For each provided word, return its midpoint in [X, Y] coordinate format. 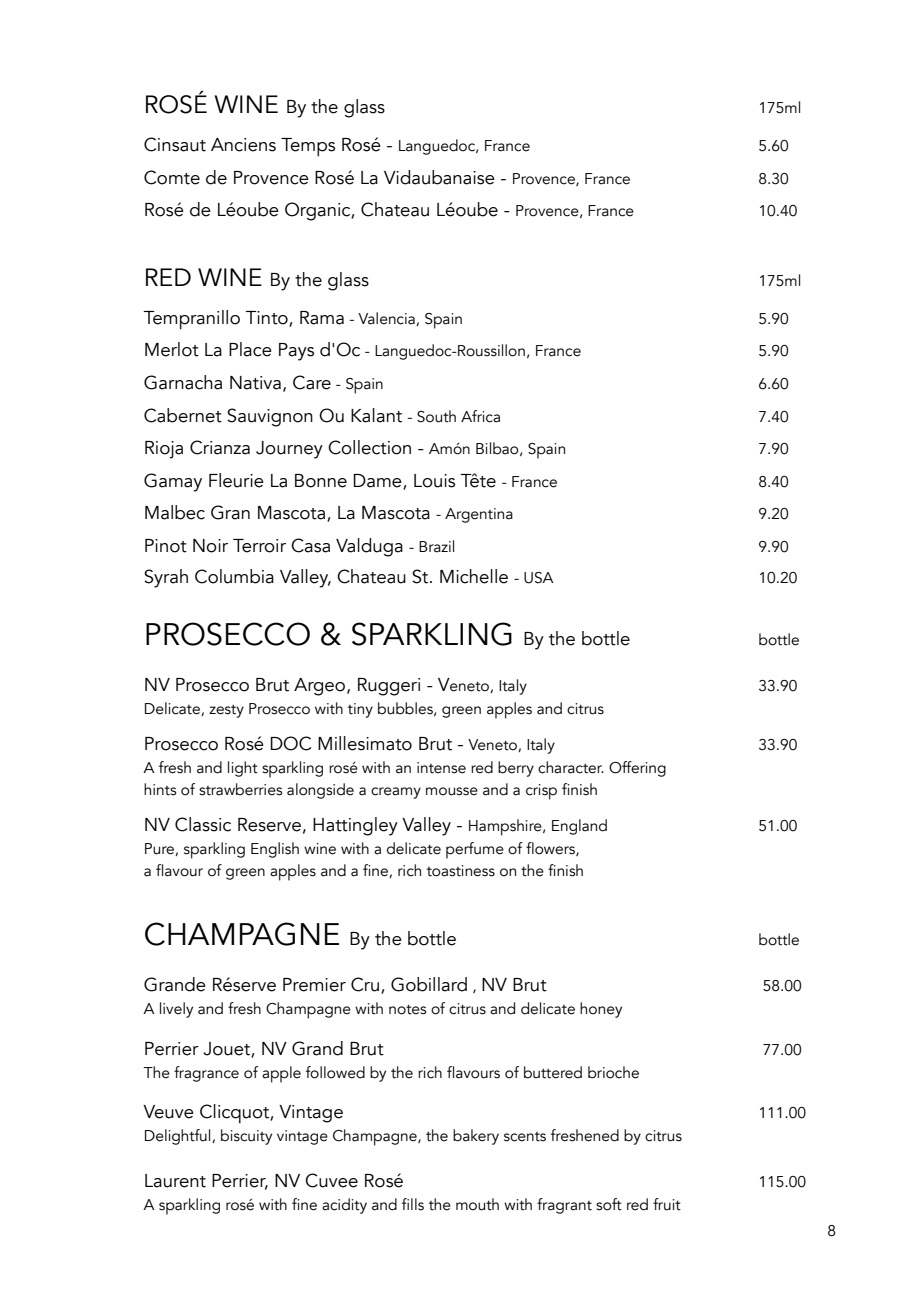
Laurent [175, 1181]
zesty [226, 711]
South [436, 416]
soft [609, 1204]
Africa [480, 416]
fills [413, 1204]
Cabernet [183, 415]
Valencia [387, 319]
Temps [308, 147]
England [579, 827]
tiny [360, 710]
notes [407, 1010]
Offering [637, 769]
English [275, 850]
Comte [172, 177]
